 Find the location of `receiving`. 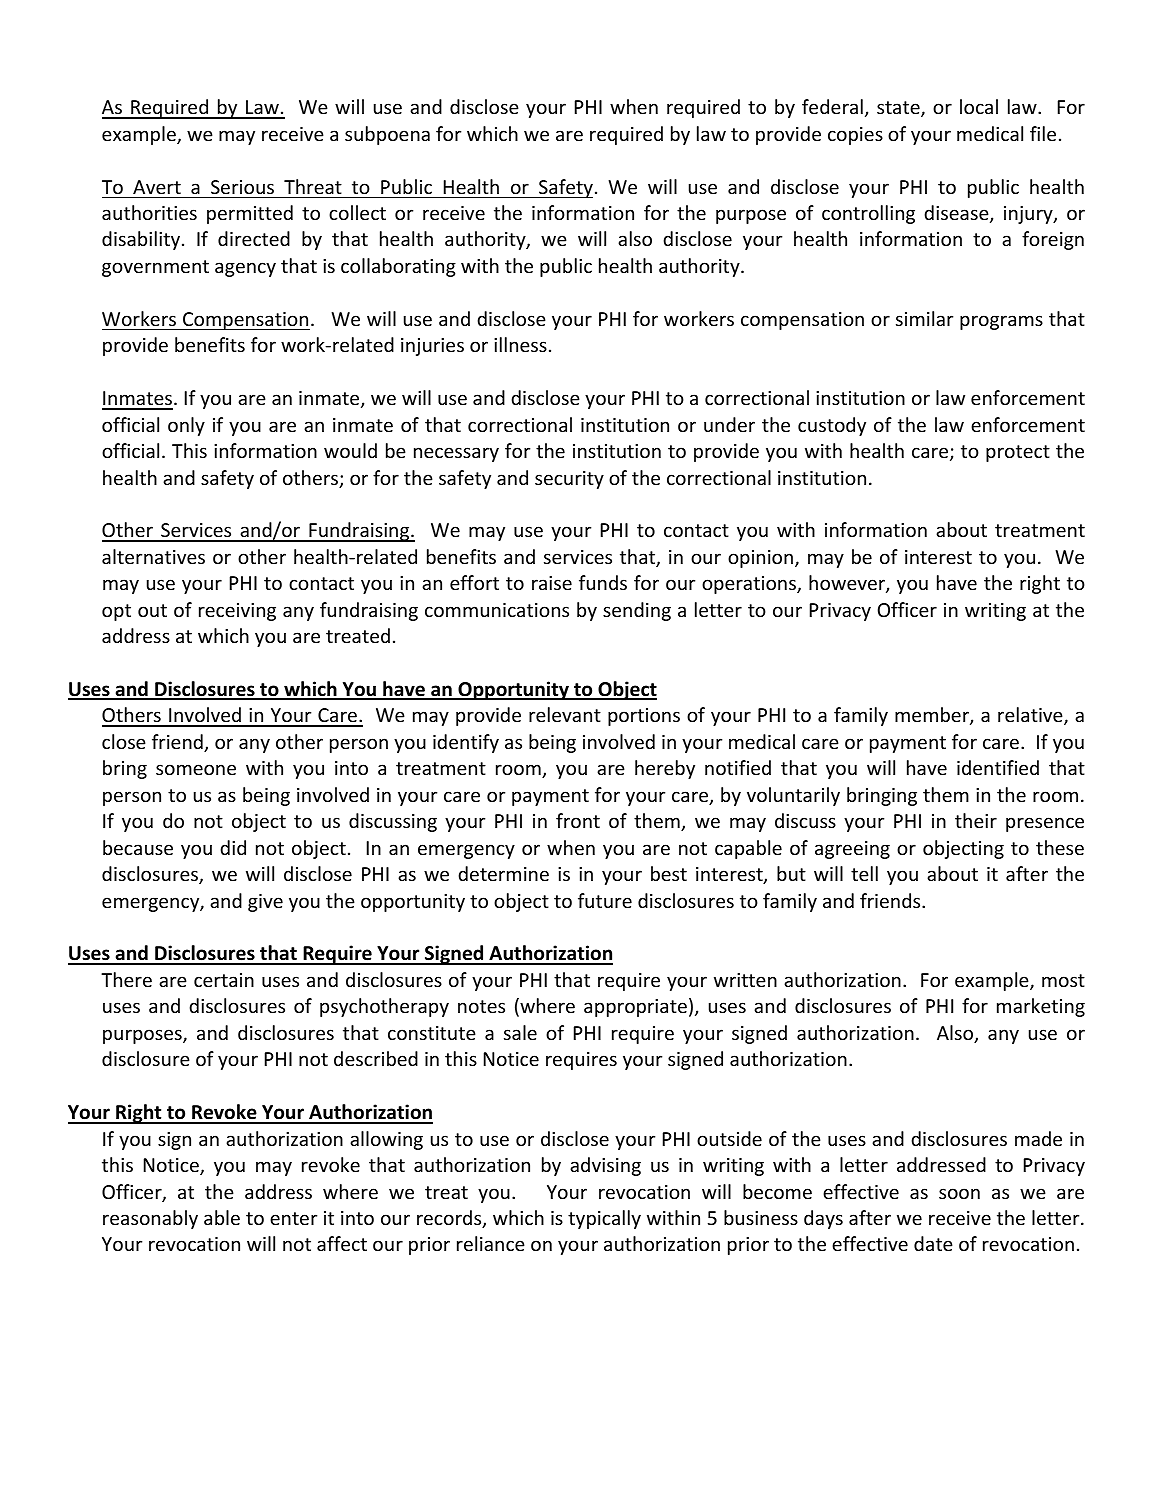

receiving is located at coordinates (237, 612).
